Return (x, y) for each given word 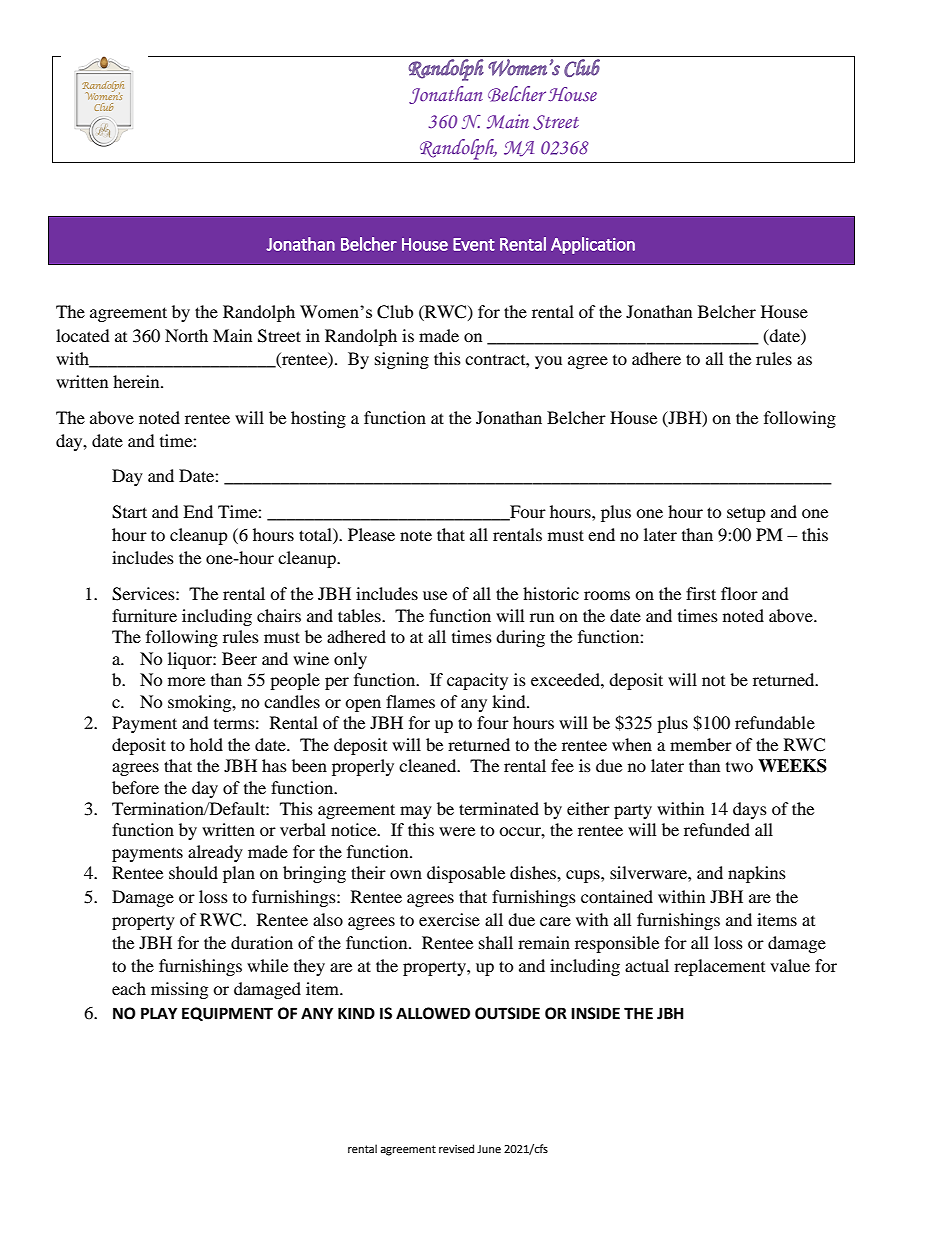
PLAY (159, 1013)
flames (410, 701)
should (193, 872)
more (186, 681)
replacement (719, 967)
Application (593, 245)
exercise (449, 919)
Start (129, 512)
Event (474, 244)
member (701, 744)
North (186, 335)
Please (371, 534)
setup (746, 514)
